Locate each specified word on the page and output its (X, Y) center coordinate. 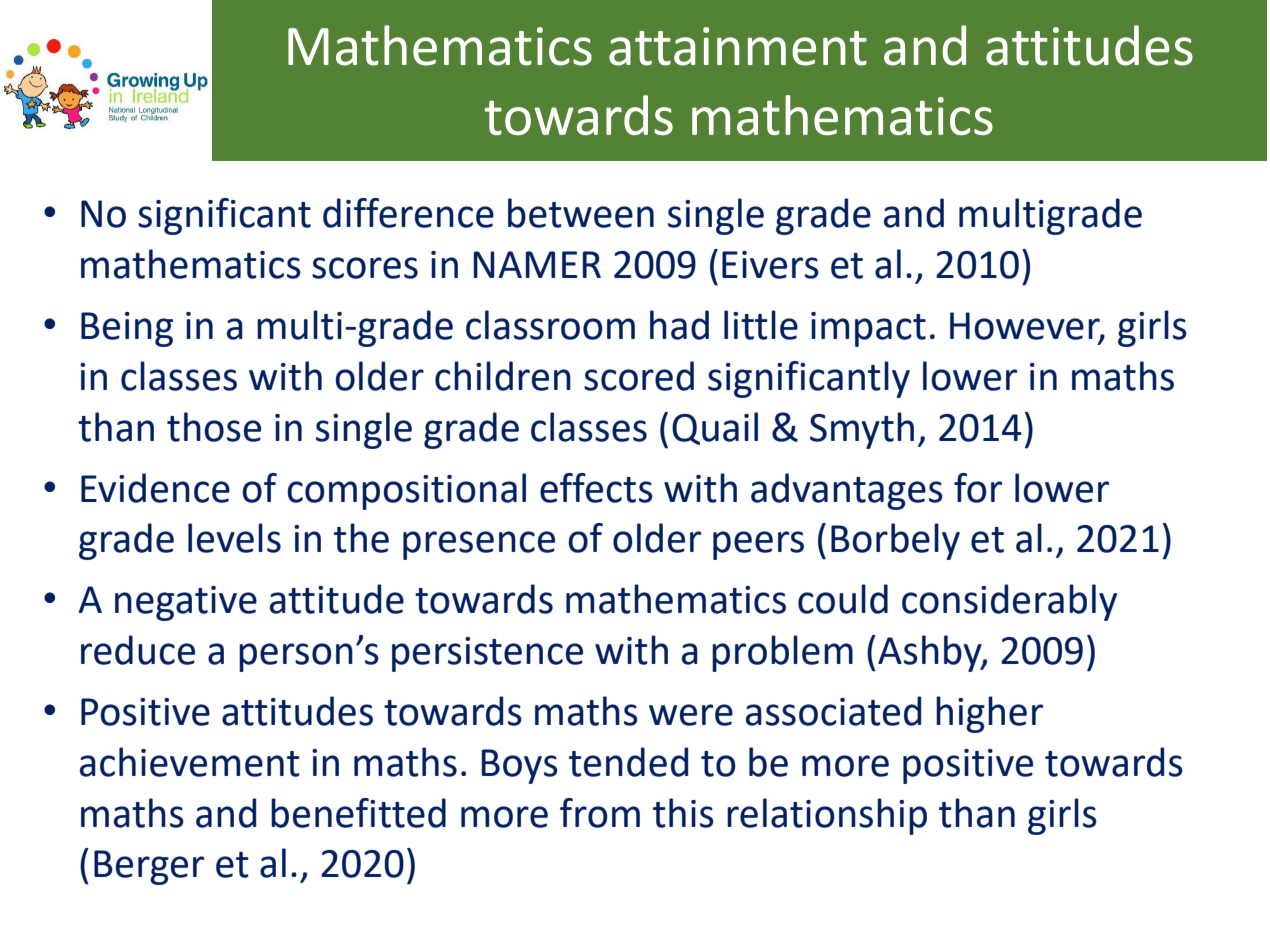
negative (186, 603)
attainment (738, 46)
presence (479, 545)
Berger (149, 867)
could (843, 599)
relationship (827, 816)
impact (868, 329)
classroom (550, 325)
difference (408, 213)
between (581, 213)
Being (127, 329)
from (600, 813)
